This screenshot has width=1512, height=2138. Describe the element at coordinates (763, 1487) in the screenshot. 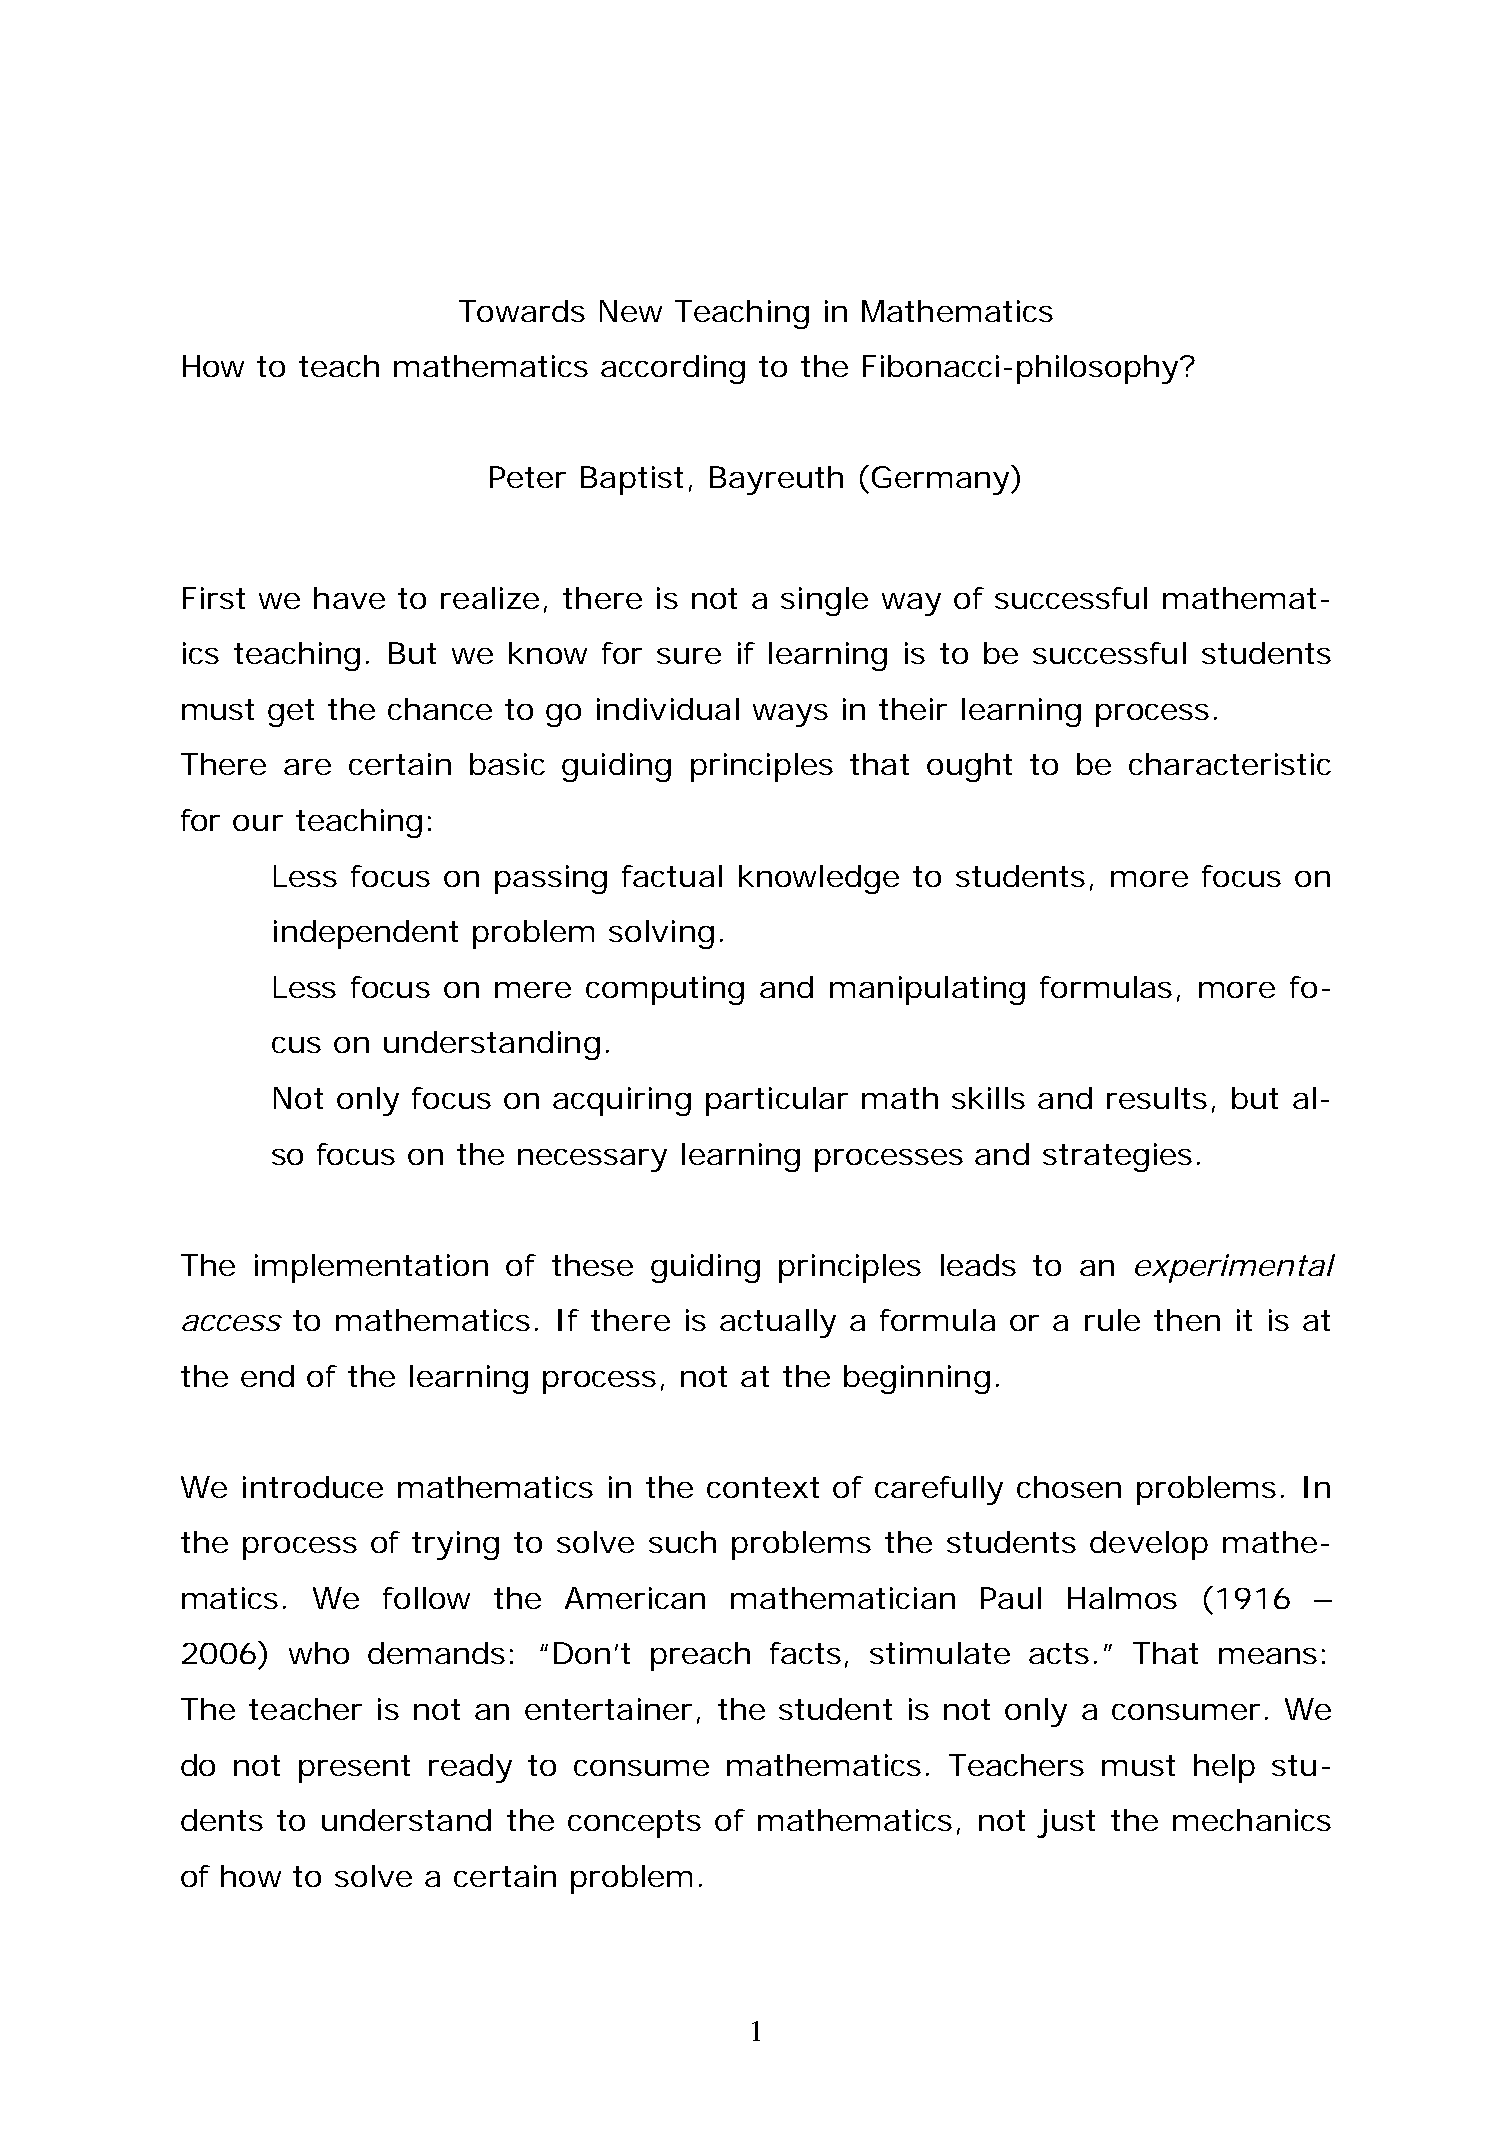

I see `context` at that location.
